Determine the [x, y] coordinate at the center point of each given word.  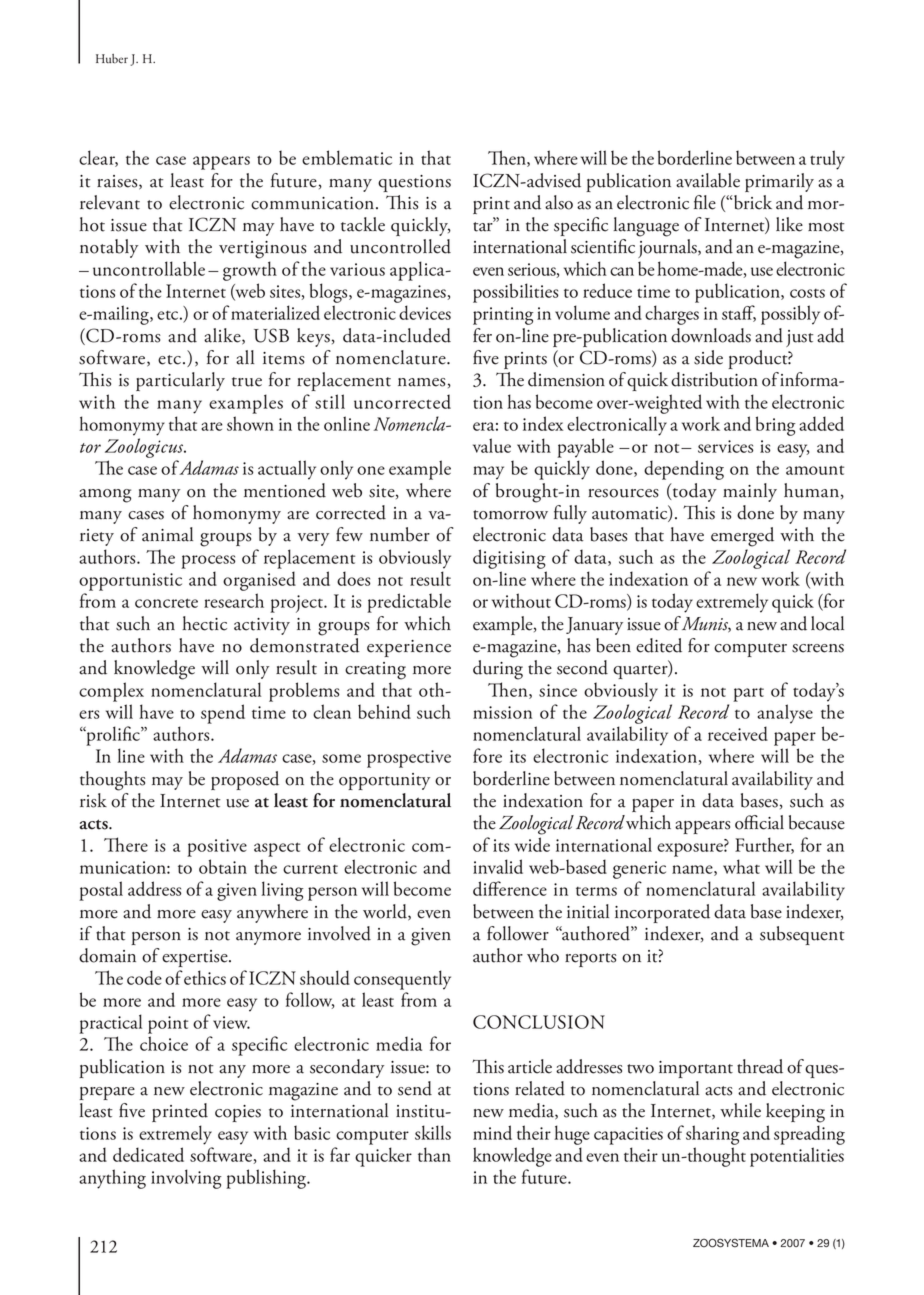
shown [250, 423]
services [725, 446]
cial [771, 822]
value [492, 445]
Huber [112, 59]
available [708, 180]
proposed [245, 780]
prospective [409, 759]
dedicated [148, 1154]
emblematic [347, 157]
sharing [712, 1135]
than [434, 1154]
